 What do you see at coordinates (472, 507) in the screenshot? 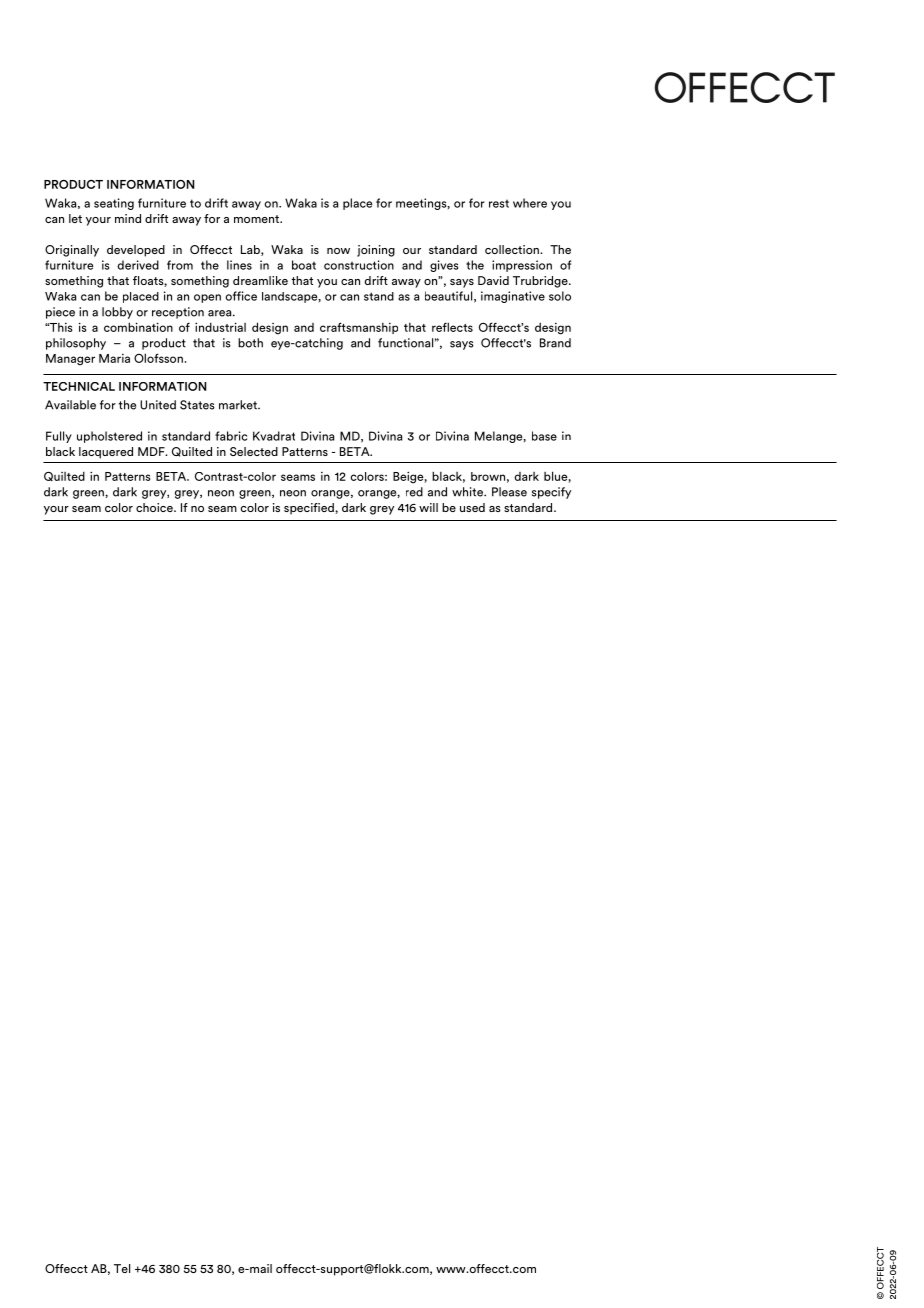
I see `used` at bounding box center [472, 507].
